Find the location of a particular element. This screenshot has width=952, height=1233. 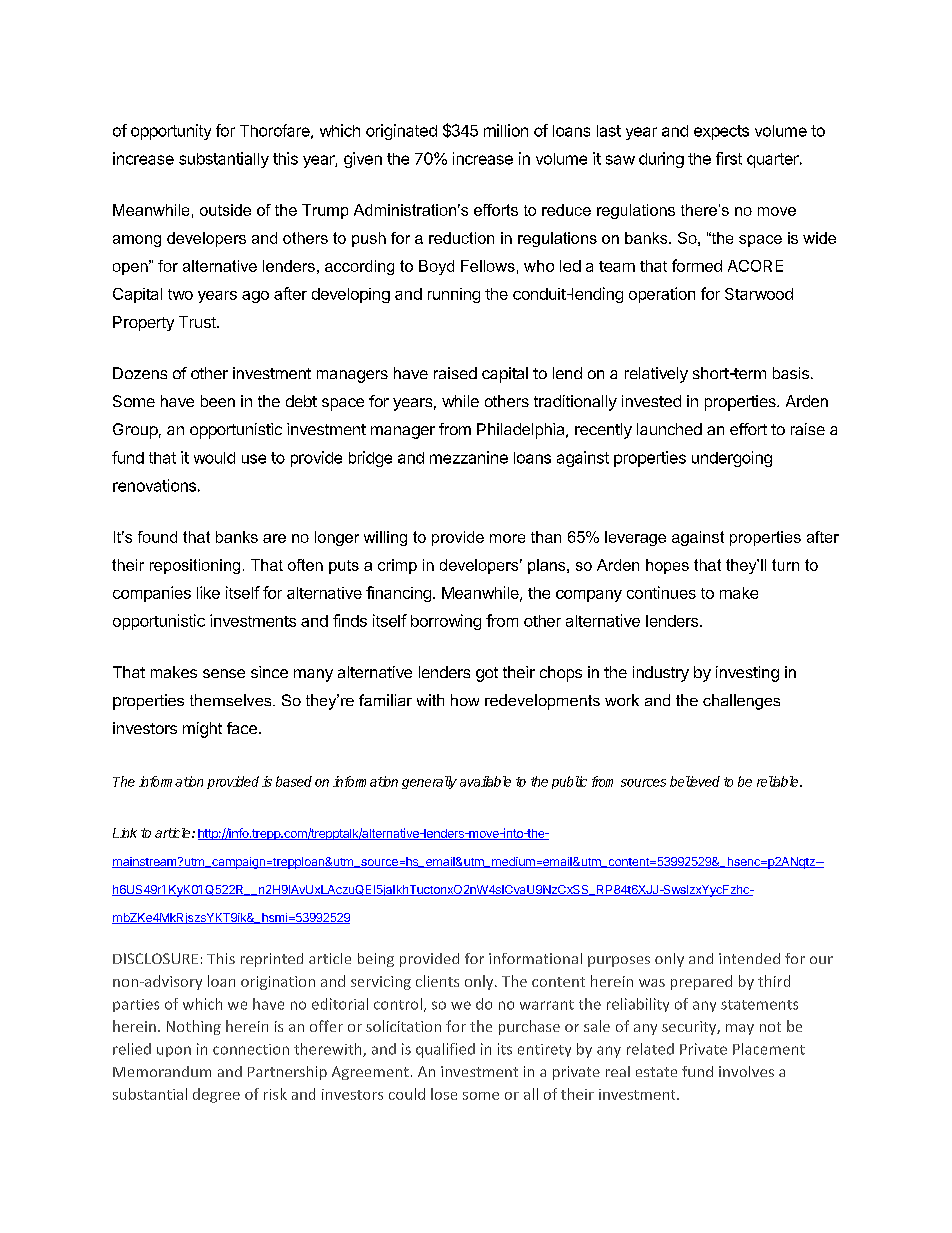

first is located at coordinates (729, 158).
